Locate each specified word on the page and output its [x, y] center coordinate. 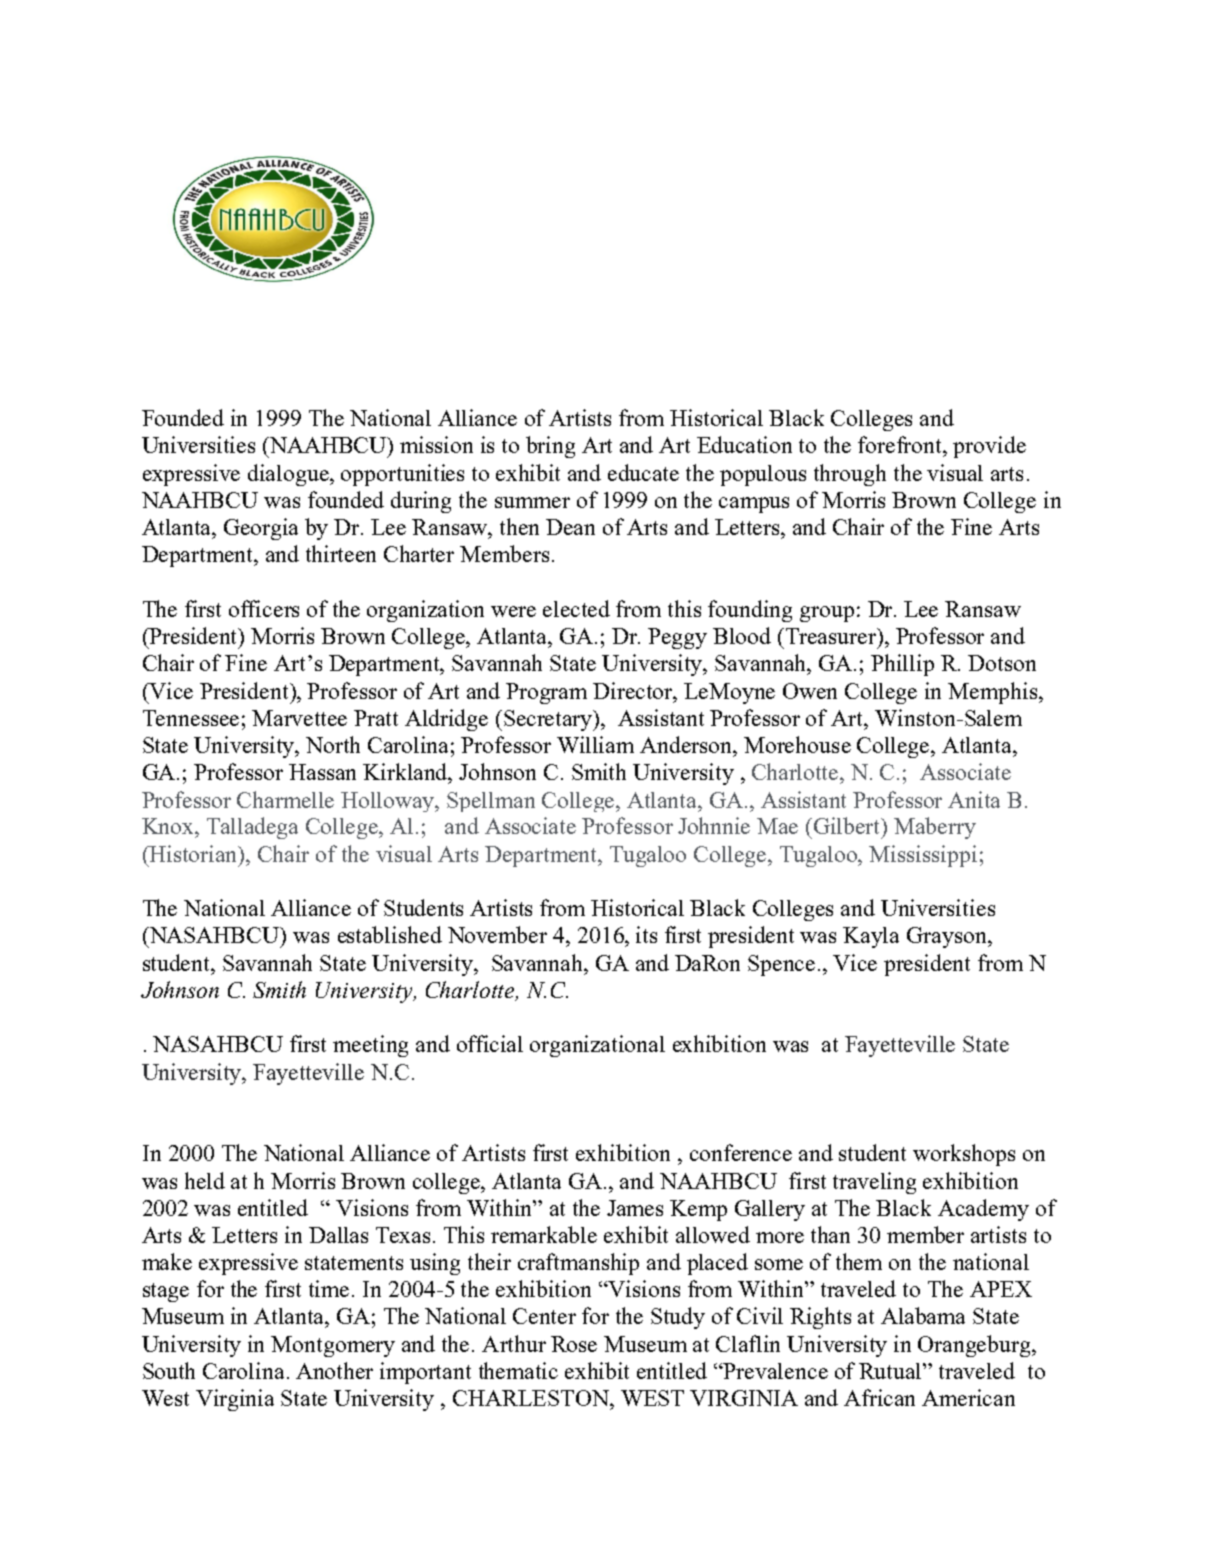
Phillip [902, 665]
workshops [964, 1155]
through [850, 475]
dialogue [289, 475]
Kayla [871, 937]
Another [334, 1370]
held [205, 1180]
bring [550, 447]
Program [546, 693]
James [635, 1208]
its [646, 934]
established [390, 934]
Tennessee [191, 718]
